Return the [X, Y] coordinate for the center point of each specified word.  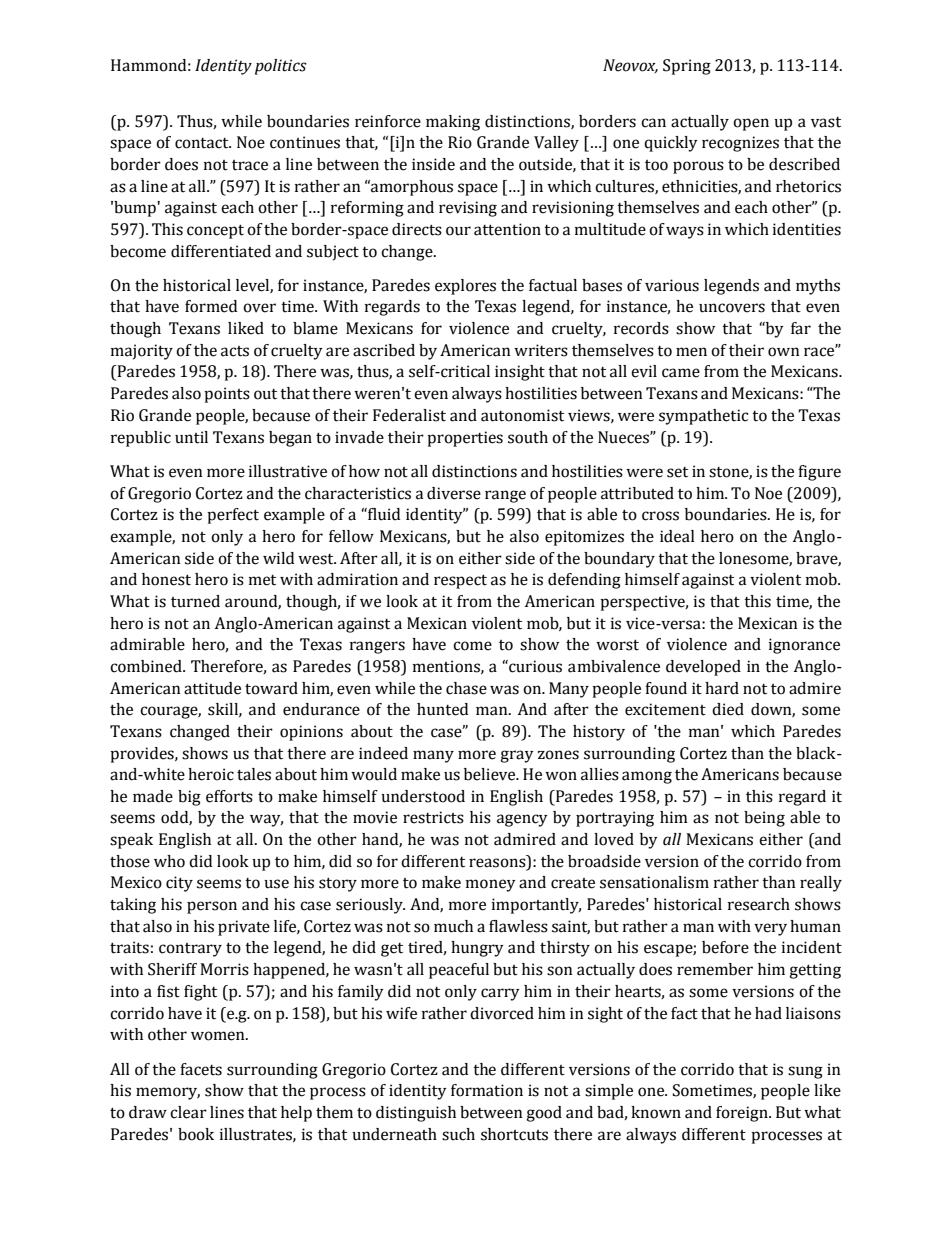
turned [195, 601]
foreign [743, 1114]
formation [487, 1090]
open [751, 124]
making [453, 123]
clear [188, 1112]
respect [460, 581]
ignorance [804, 646]
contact [203, 143]
